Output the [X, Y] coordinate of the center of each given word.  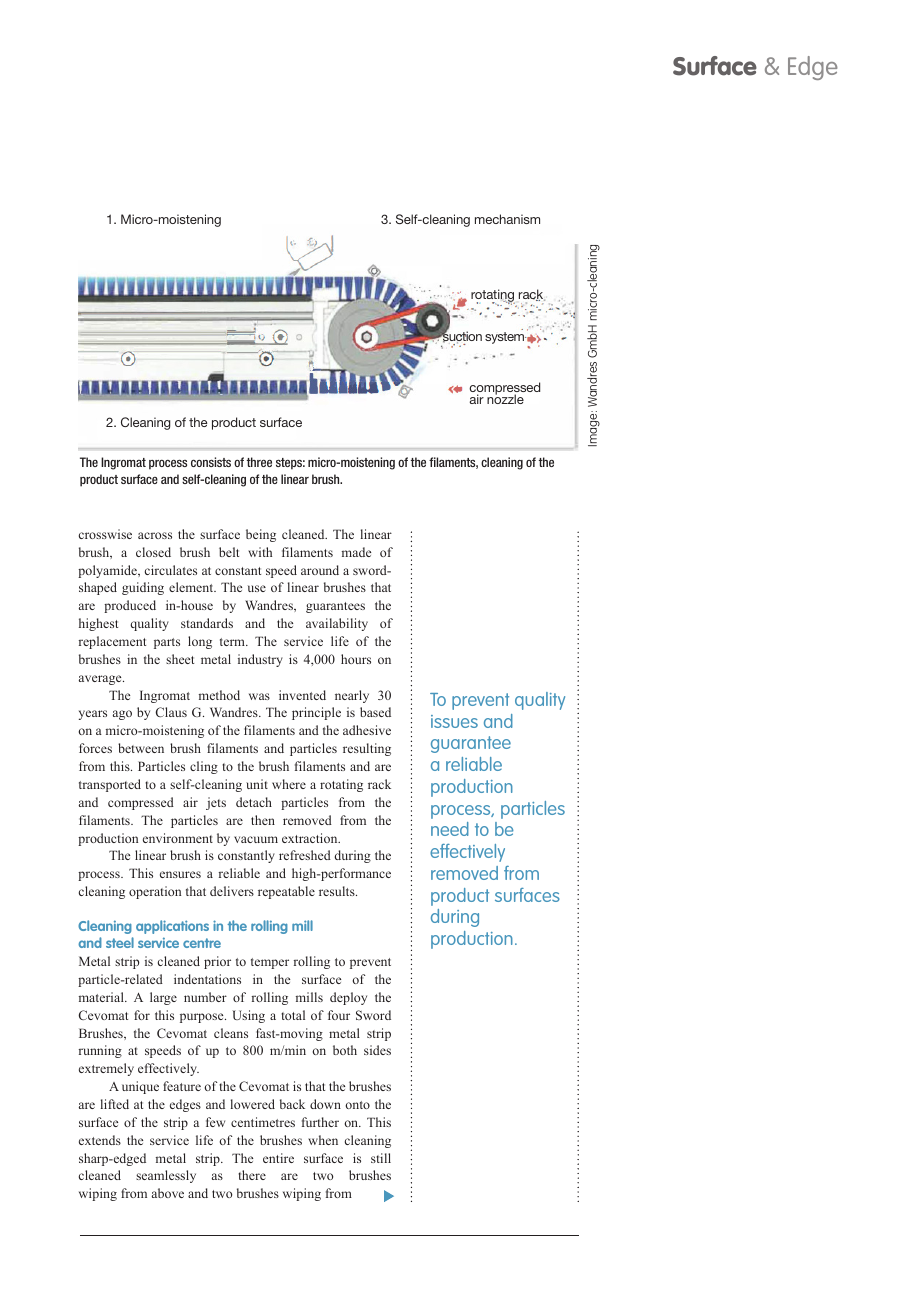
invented [302, 695]
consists [211, 462]
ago [122, 715]
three [259, 462]
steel [120, 942]
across [155, 535]
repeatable [286, 892]
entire [278, 1158]
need [450, 829]
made [356, 552]
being [261, 535]
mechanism [507, 219]
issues [454, 721]
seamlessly [166, 1176]
